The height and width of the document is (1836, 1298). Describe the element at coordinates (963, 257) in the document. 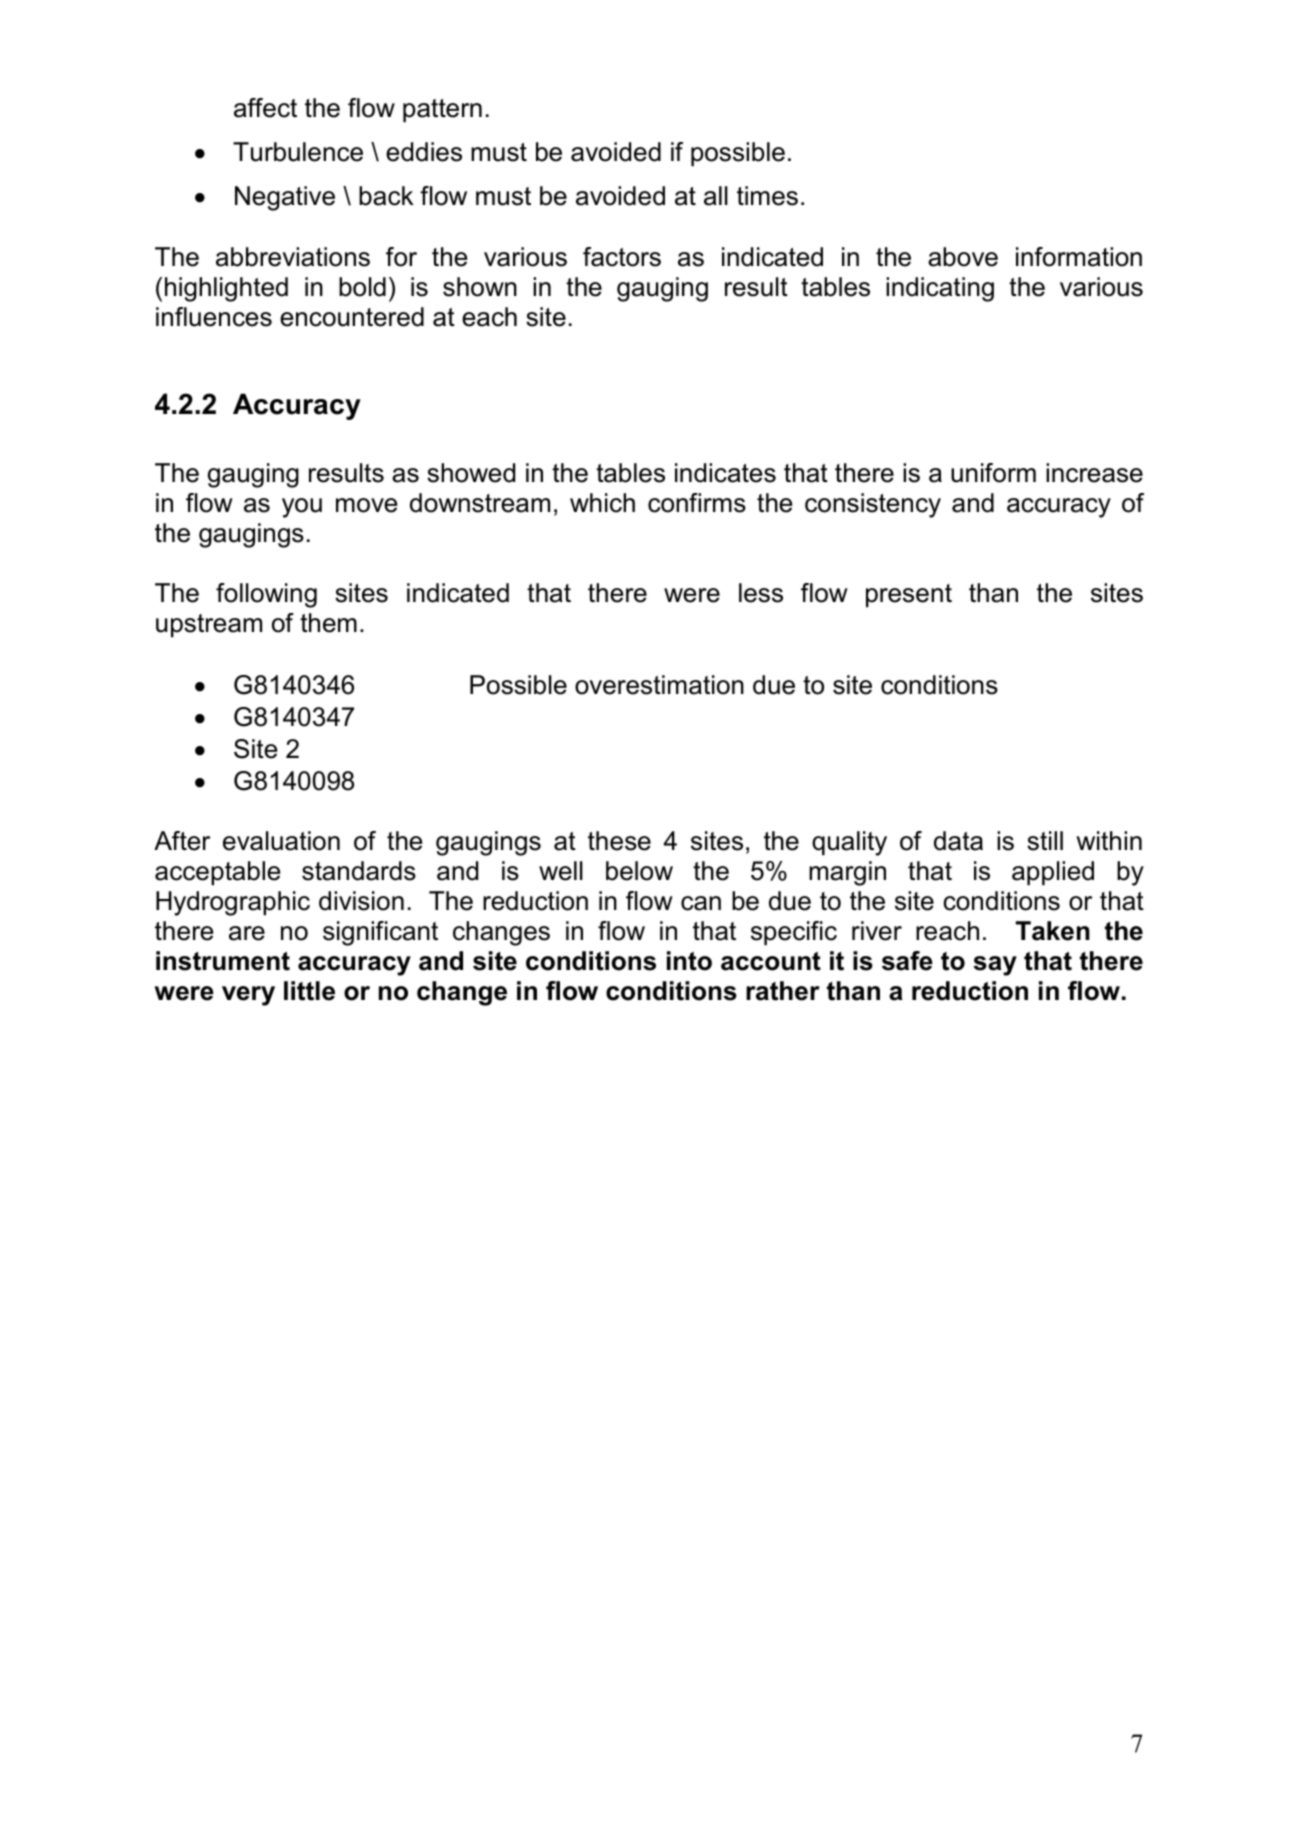

I see `above` at that location.
